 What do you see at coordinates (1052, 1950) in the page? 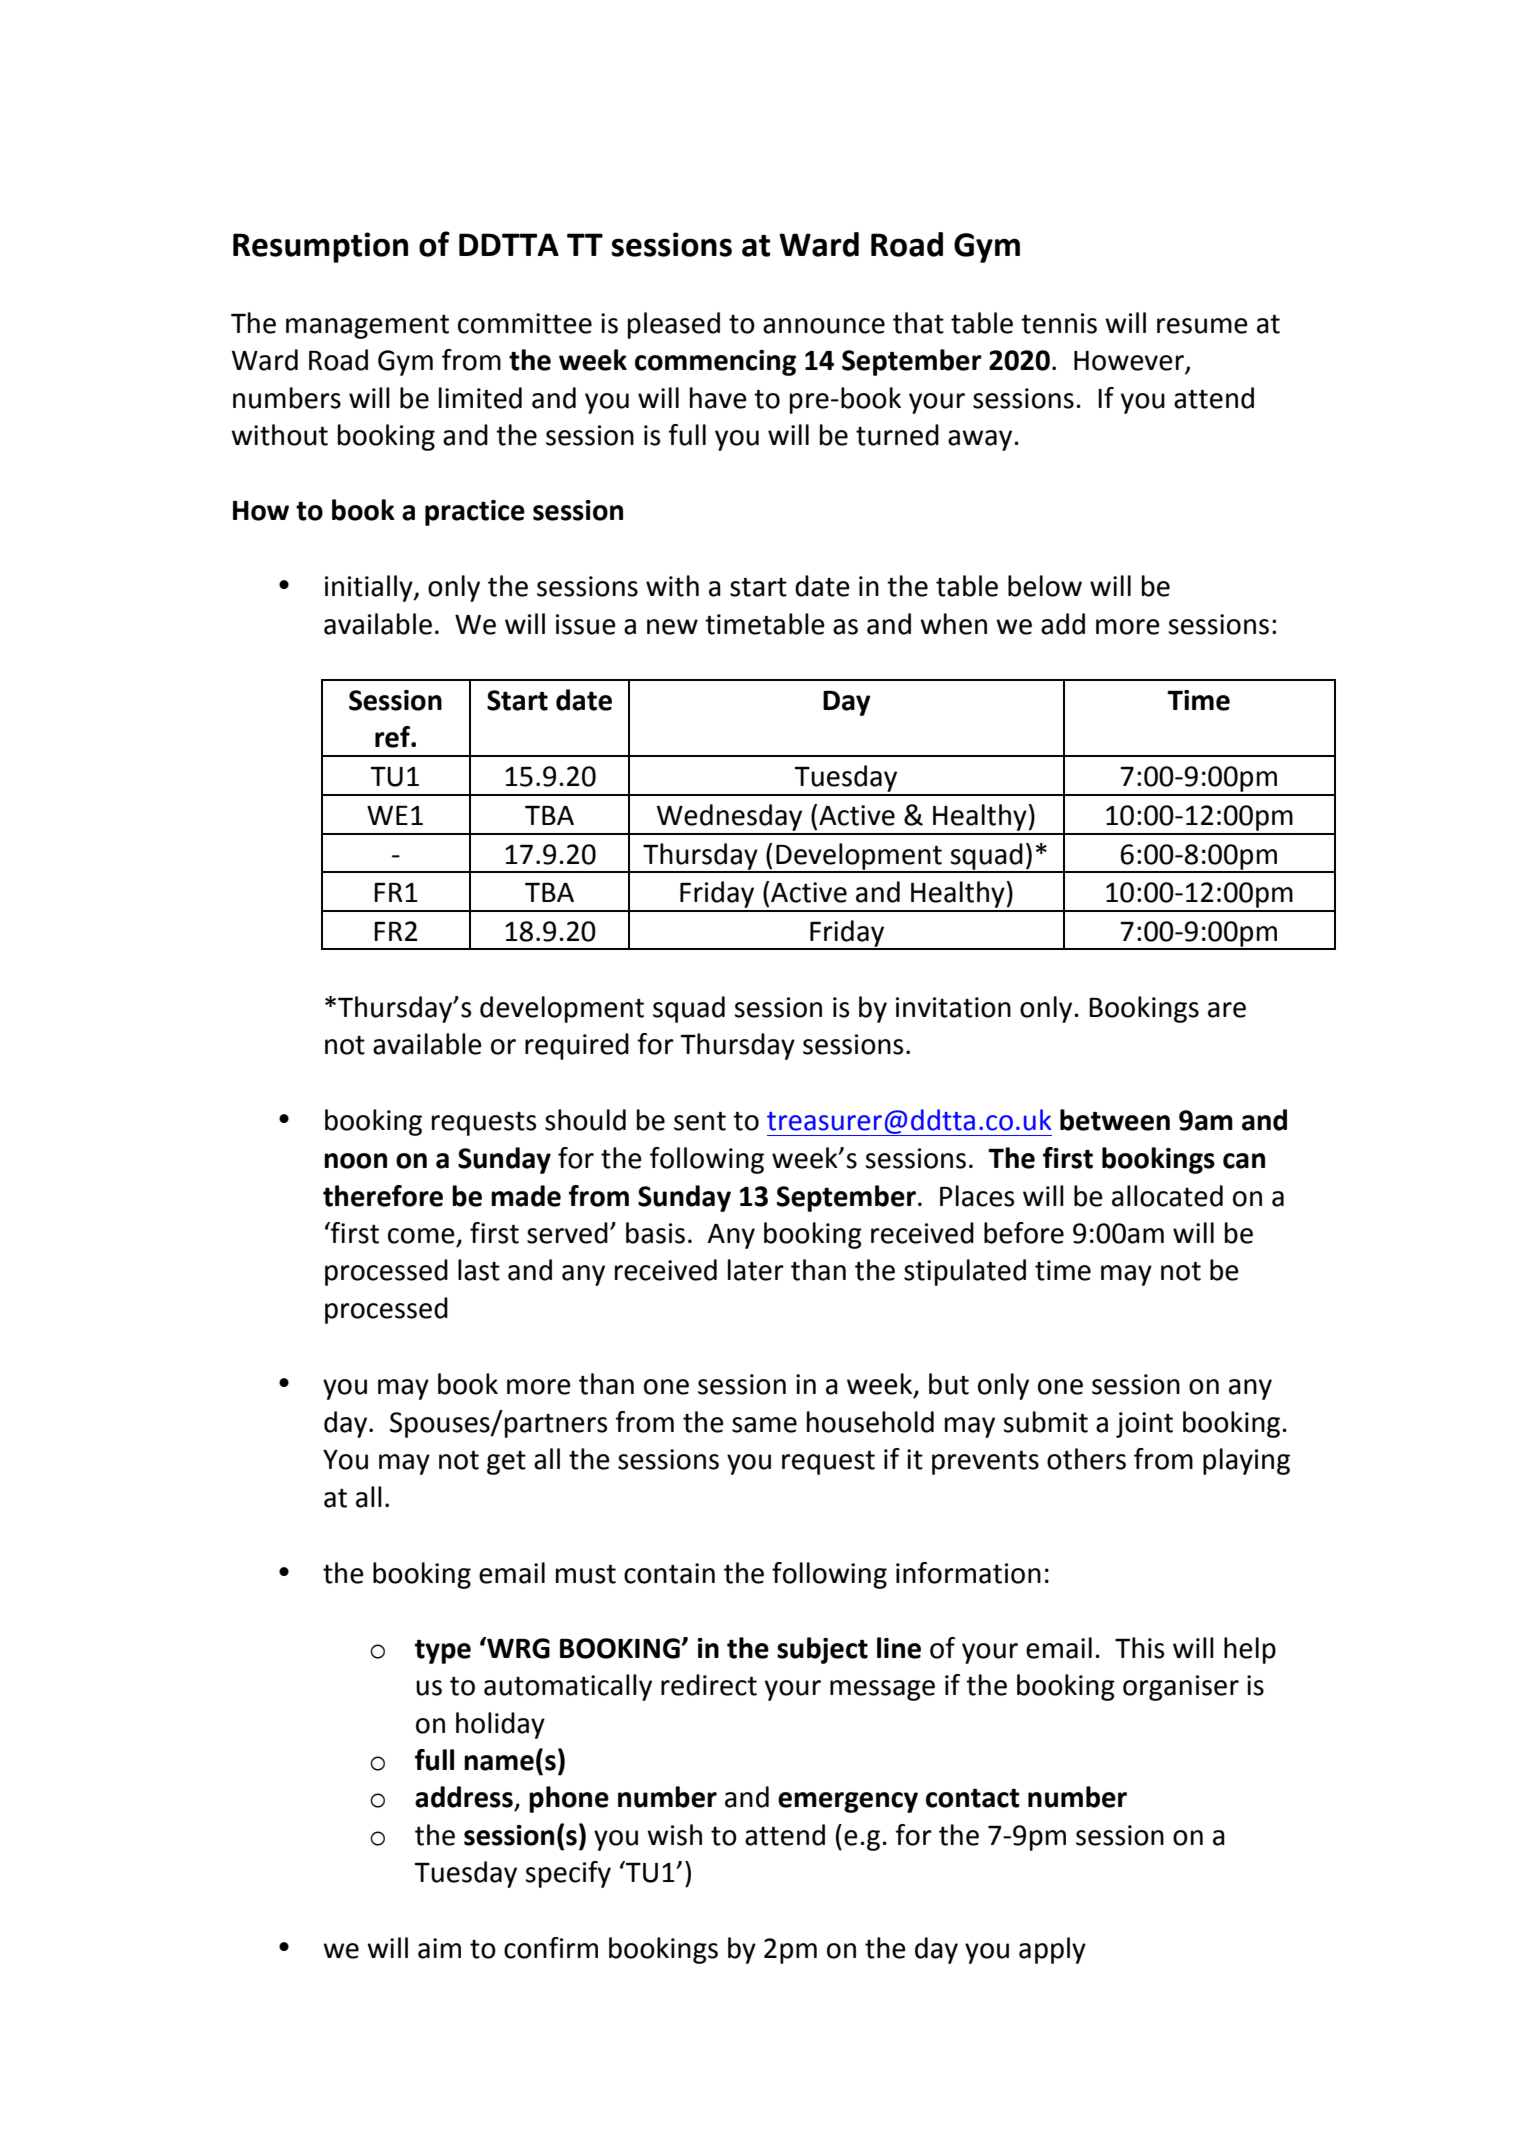
I see `apply` at bounding box center [1052, 1950].
